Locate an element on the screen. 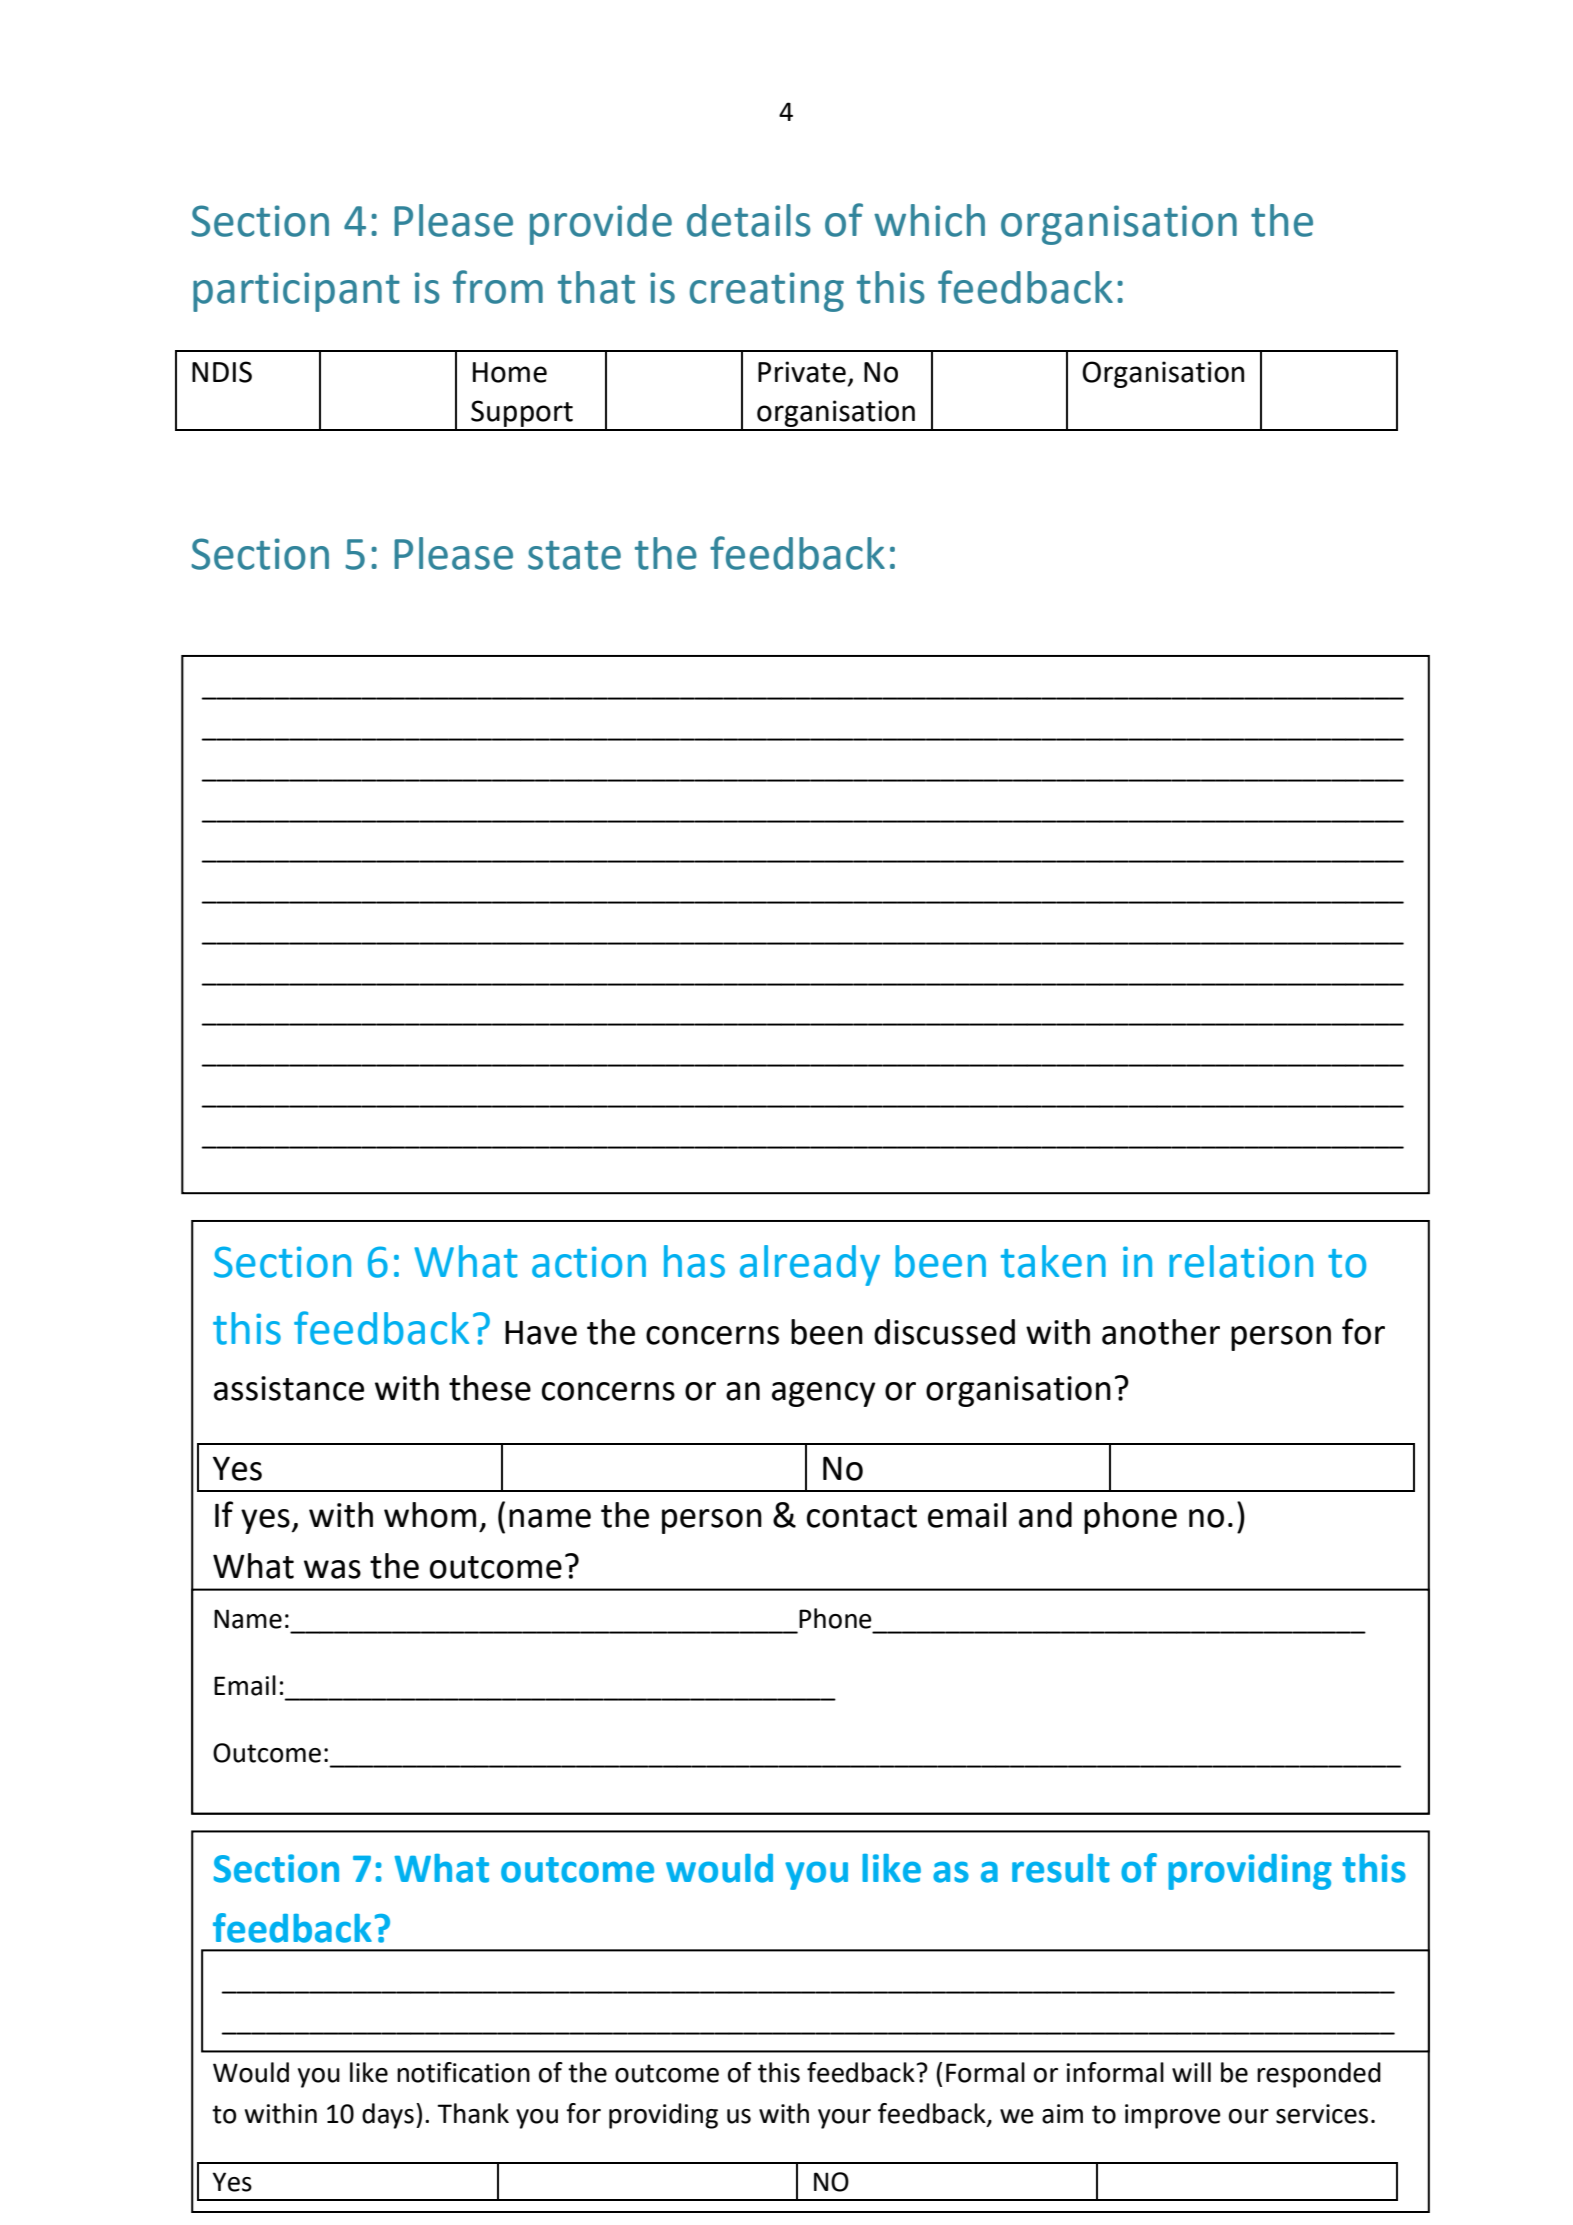  agency is located at coordinates (824, 1394).
